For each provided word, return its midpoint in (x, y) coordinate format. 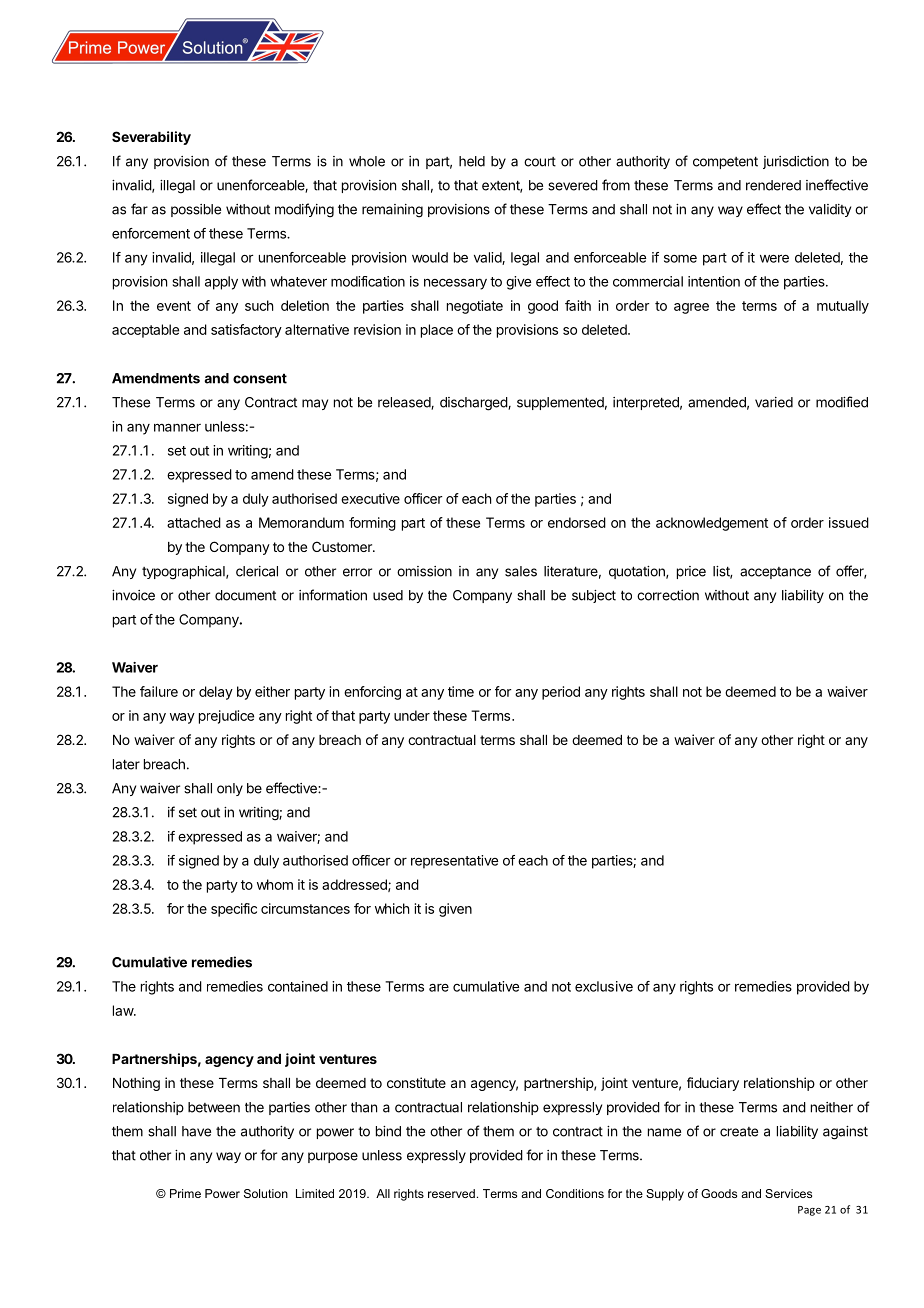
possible (196, 210)
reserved (451, 1193)
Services (788, 1193)
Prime (185, 1193)
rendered (773, 185)
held (472, 161)
